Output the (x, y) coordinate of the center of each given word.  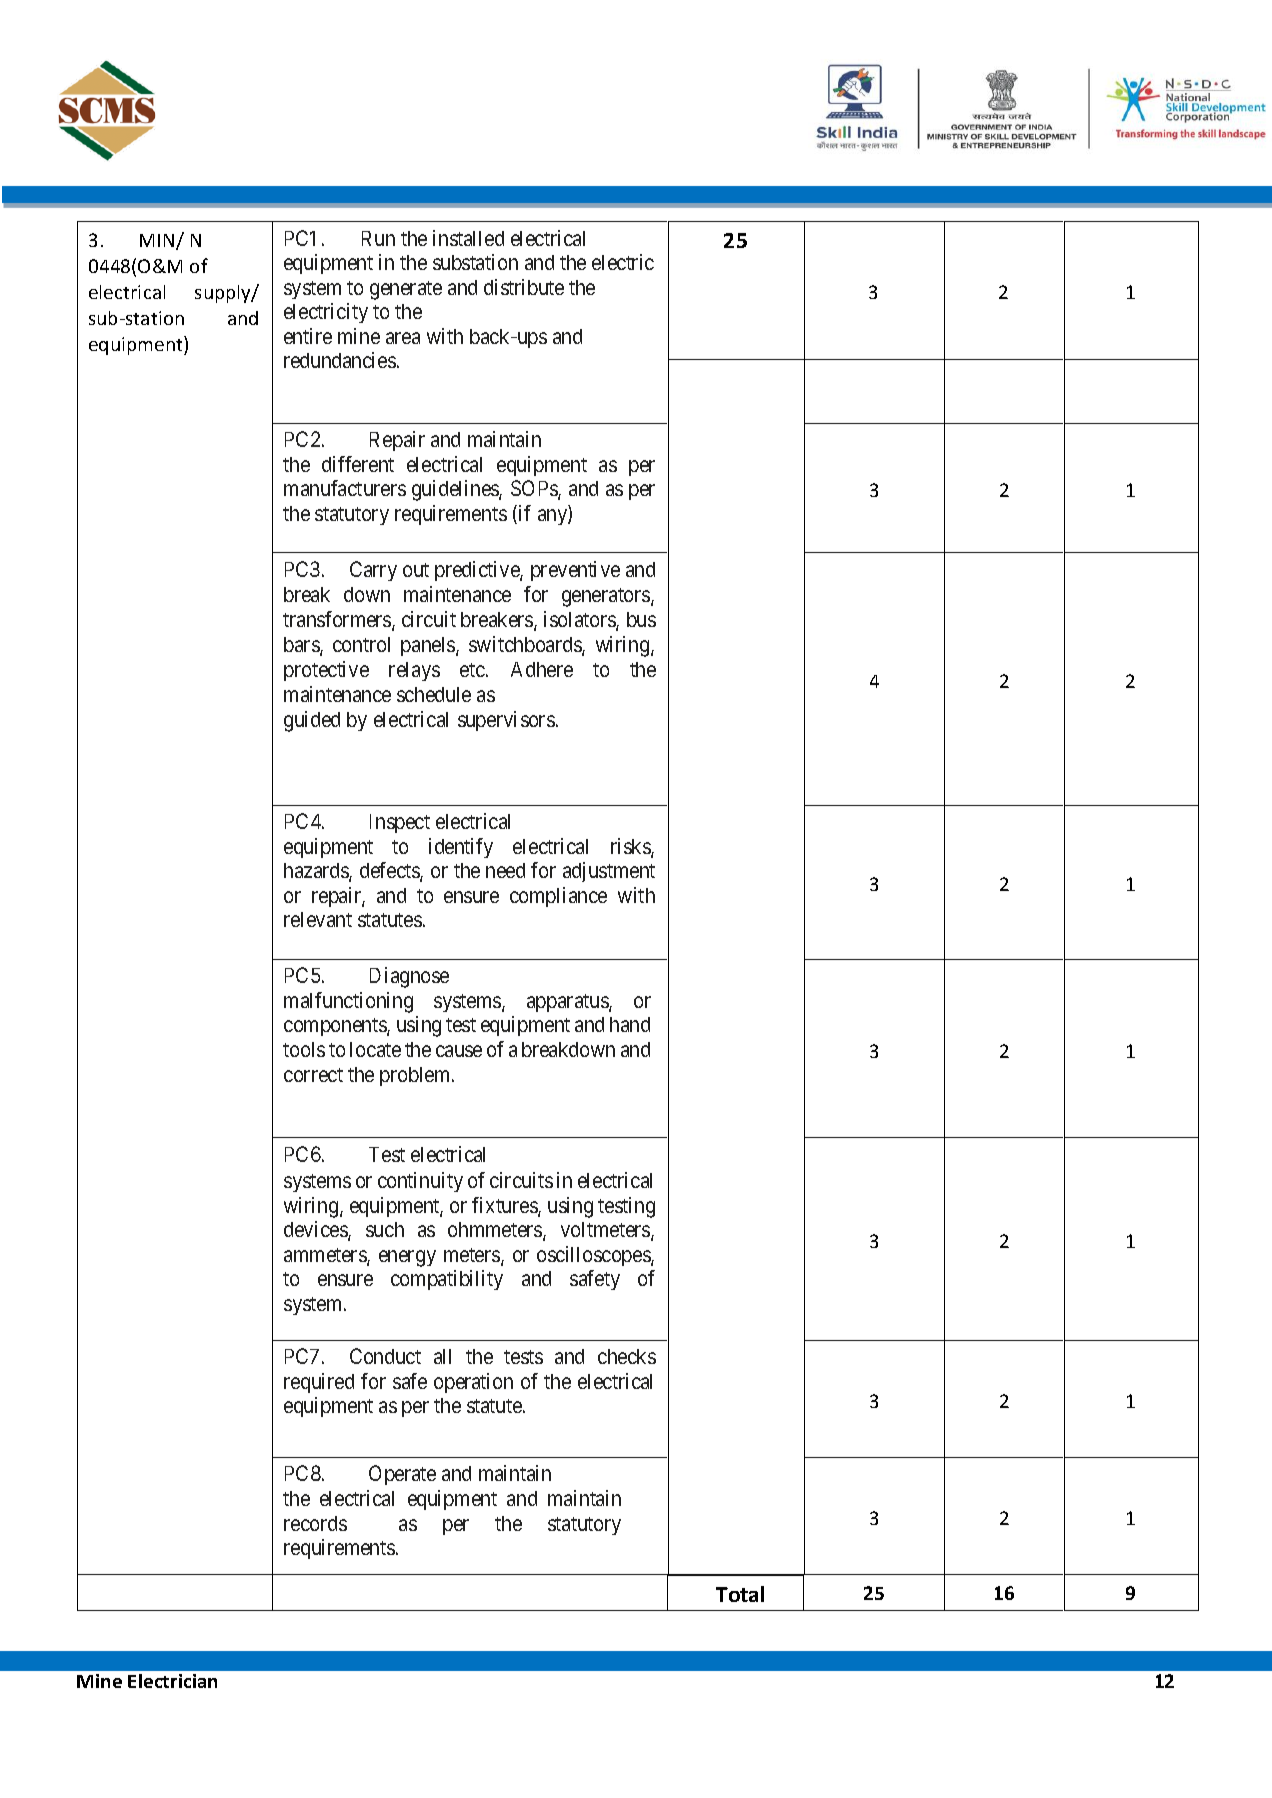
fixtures (505, 1206)
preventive (575, 571)
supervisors (506, 721)
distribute (524, 287)
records (315, 1523)
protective (326, 671)
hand (630, 1024)
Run (378, 238)
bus (641, 619)
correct (313, 1075)
